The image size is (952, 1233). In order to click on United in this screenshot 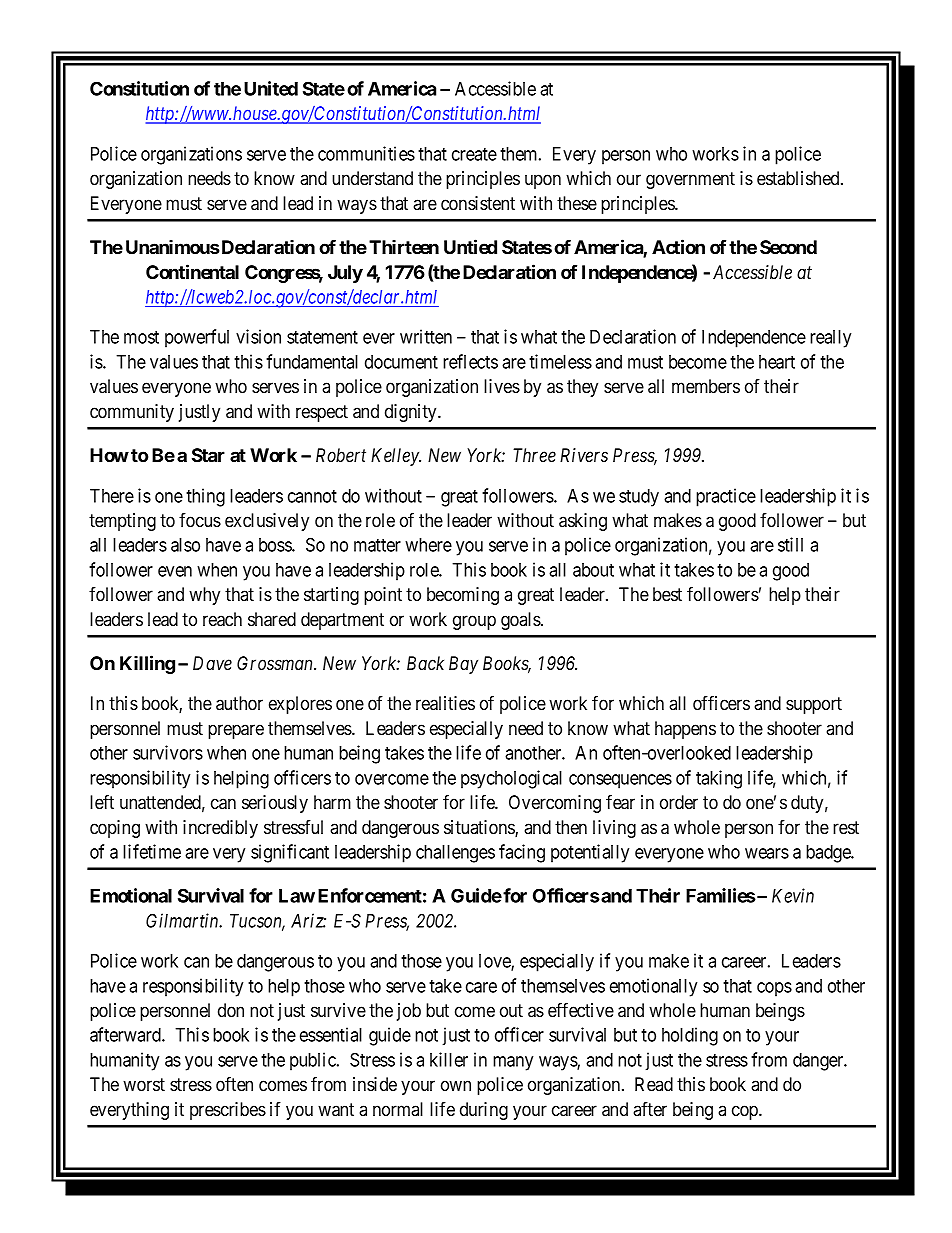, I will do `click(271, 88)`.
